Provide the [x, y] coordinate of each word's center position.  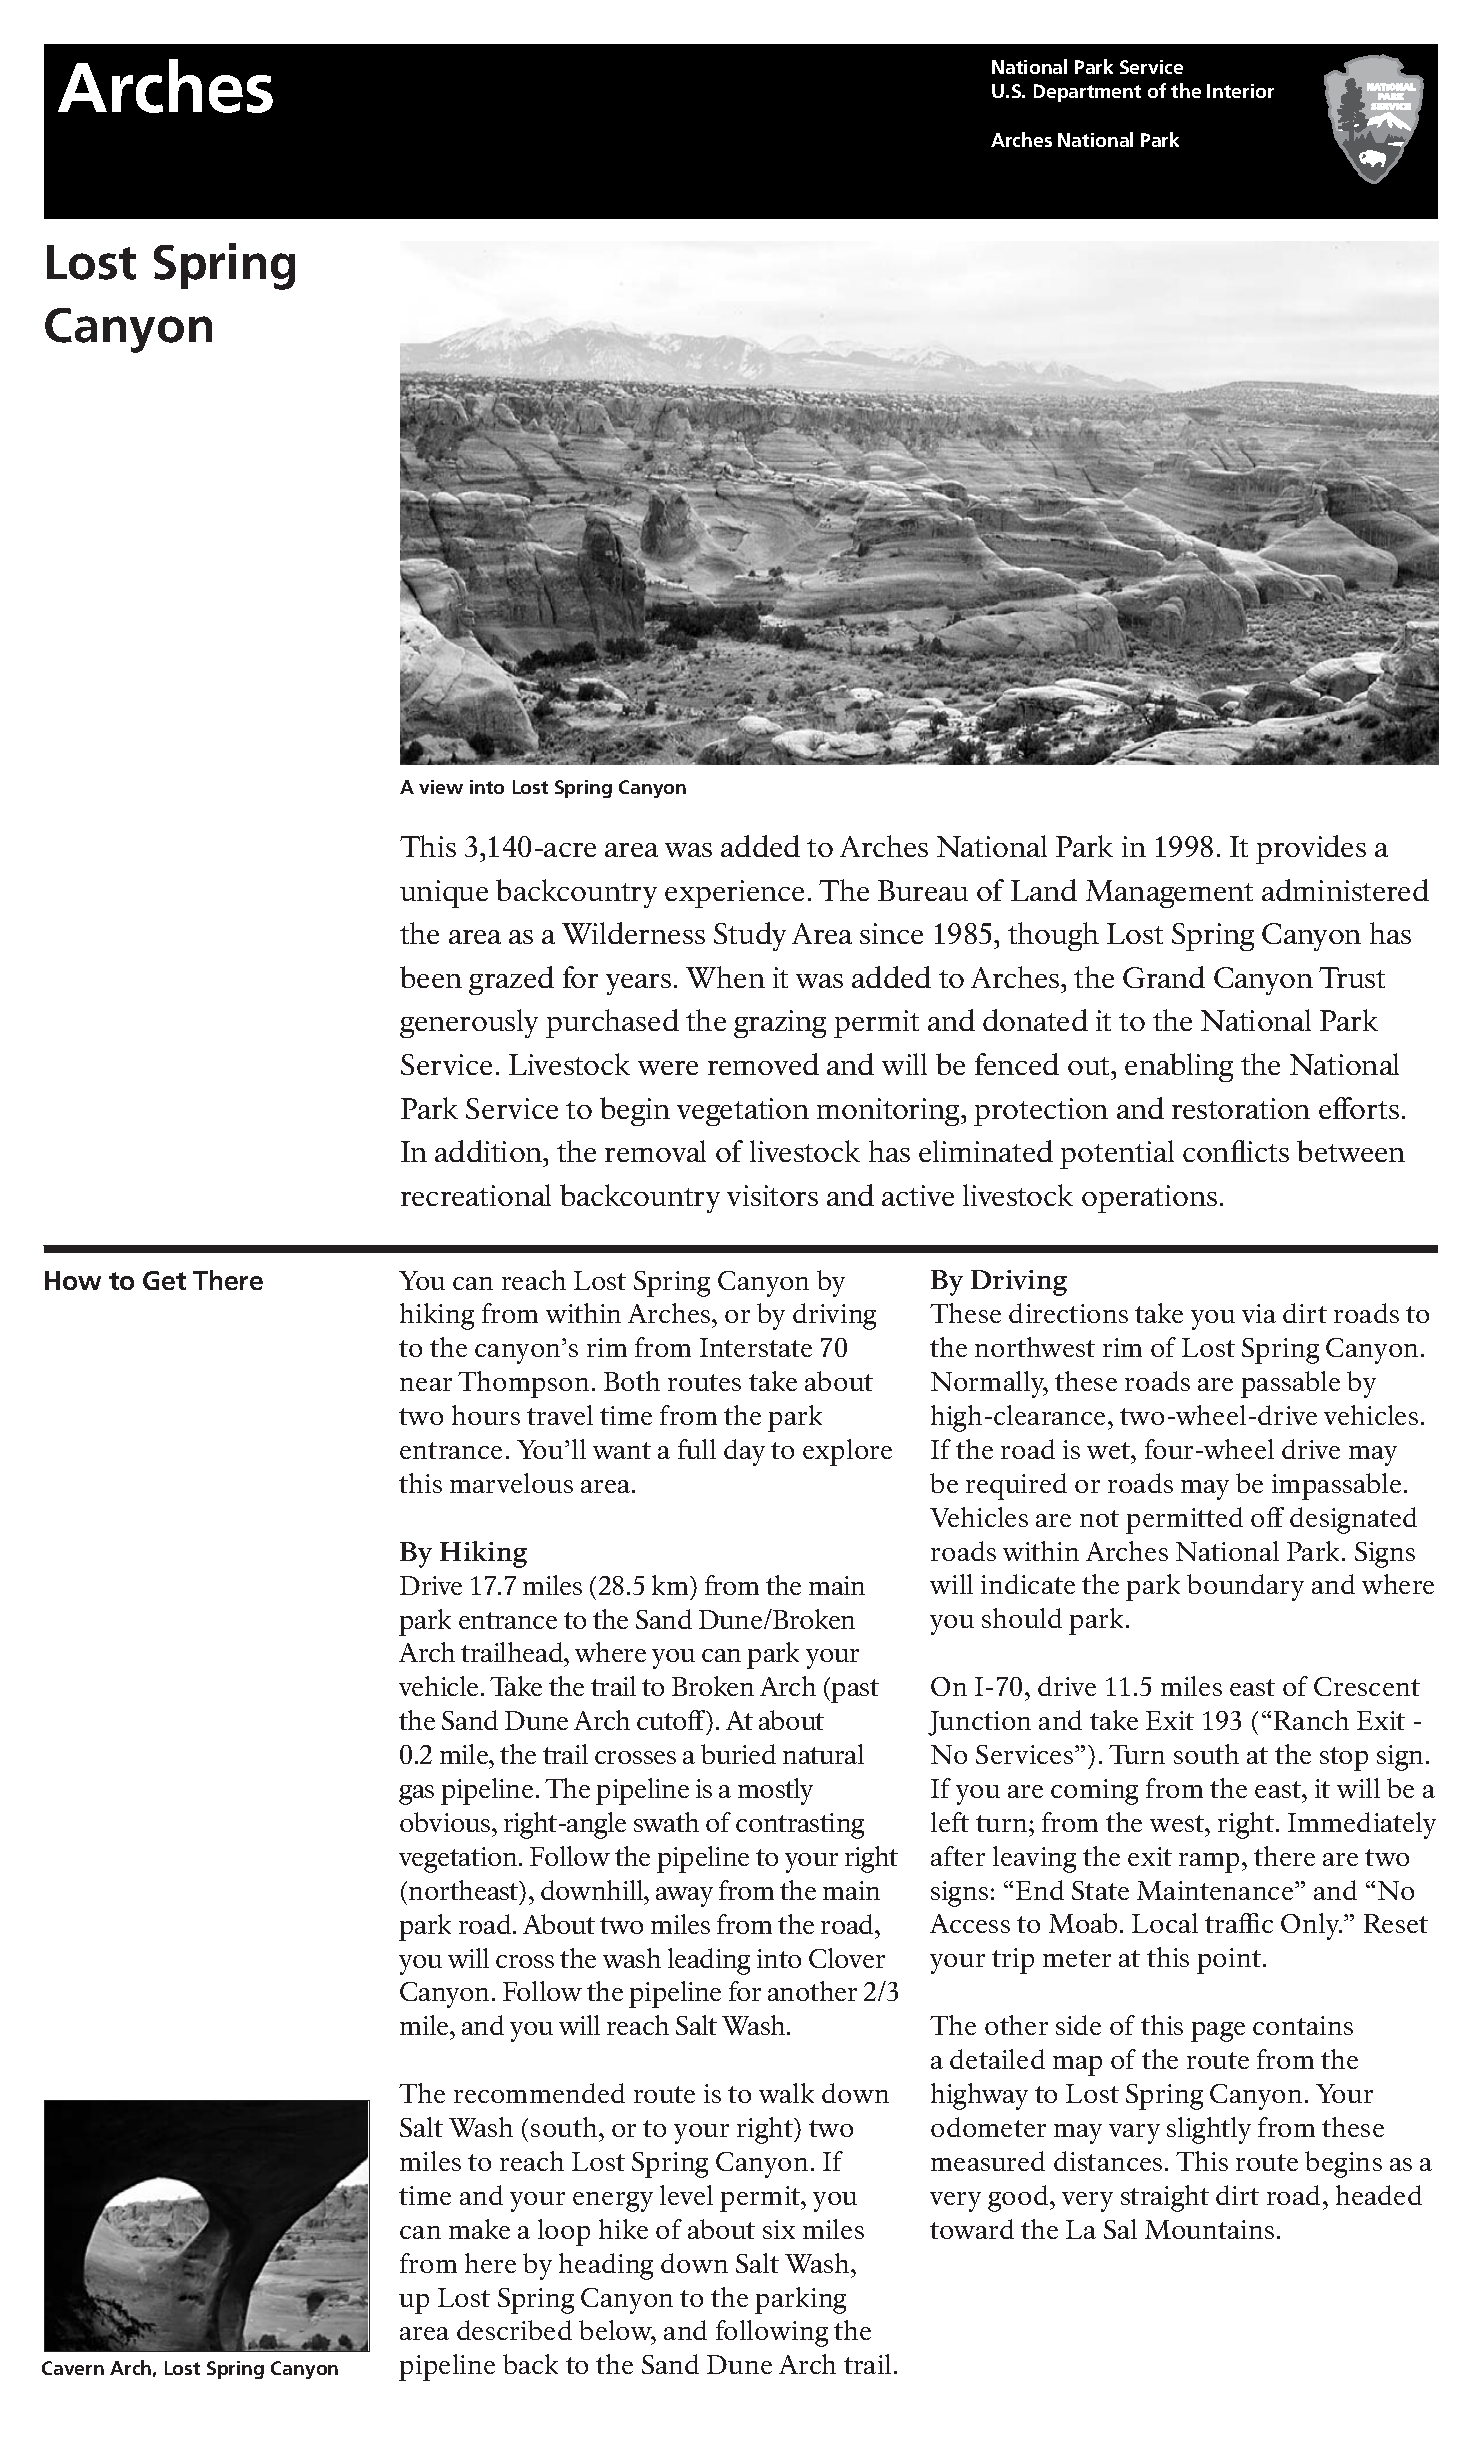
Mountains [1209, 2229]
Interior [1240, 91]
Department [1087, 93]
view [441, 787]
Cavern [73, 2368]
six [779, 2229]
